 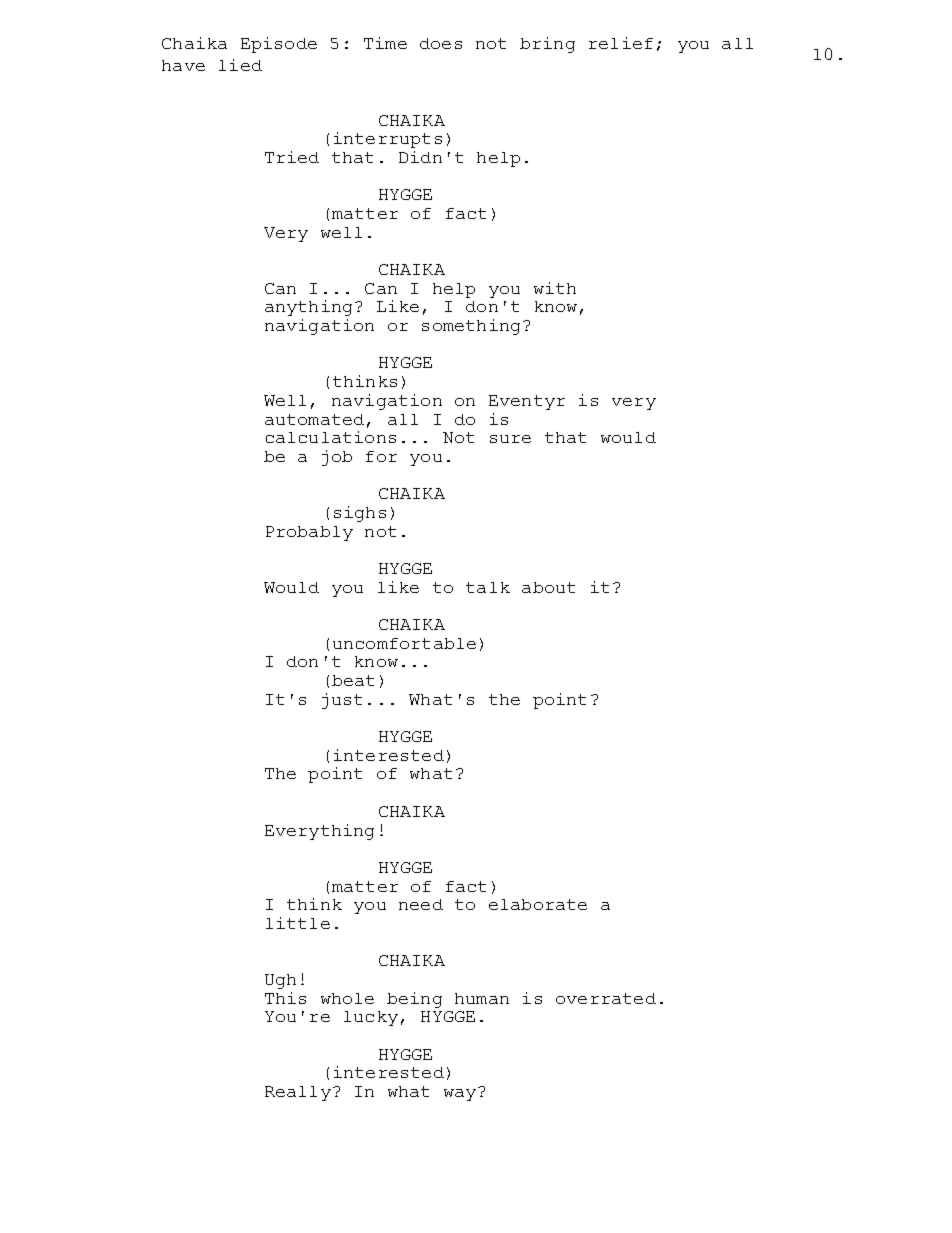 What do you see at coordinates (360, 514) in the page?
I see `sighs` at bounding box center [360, 514].
